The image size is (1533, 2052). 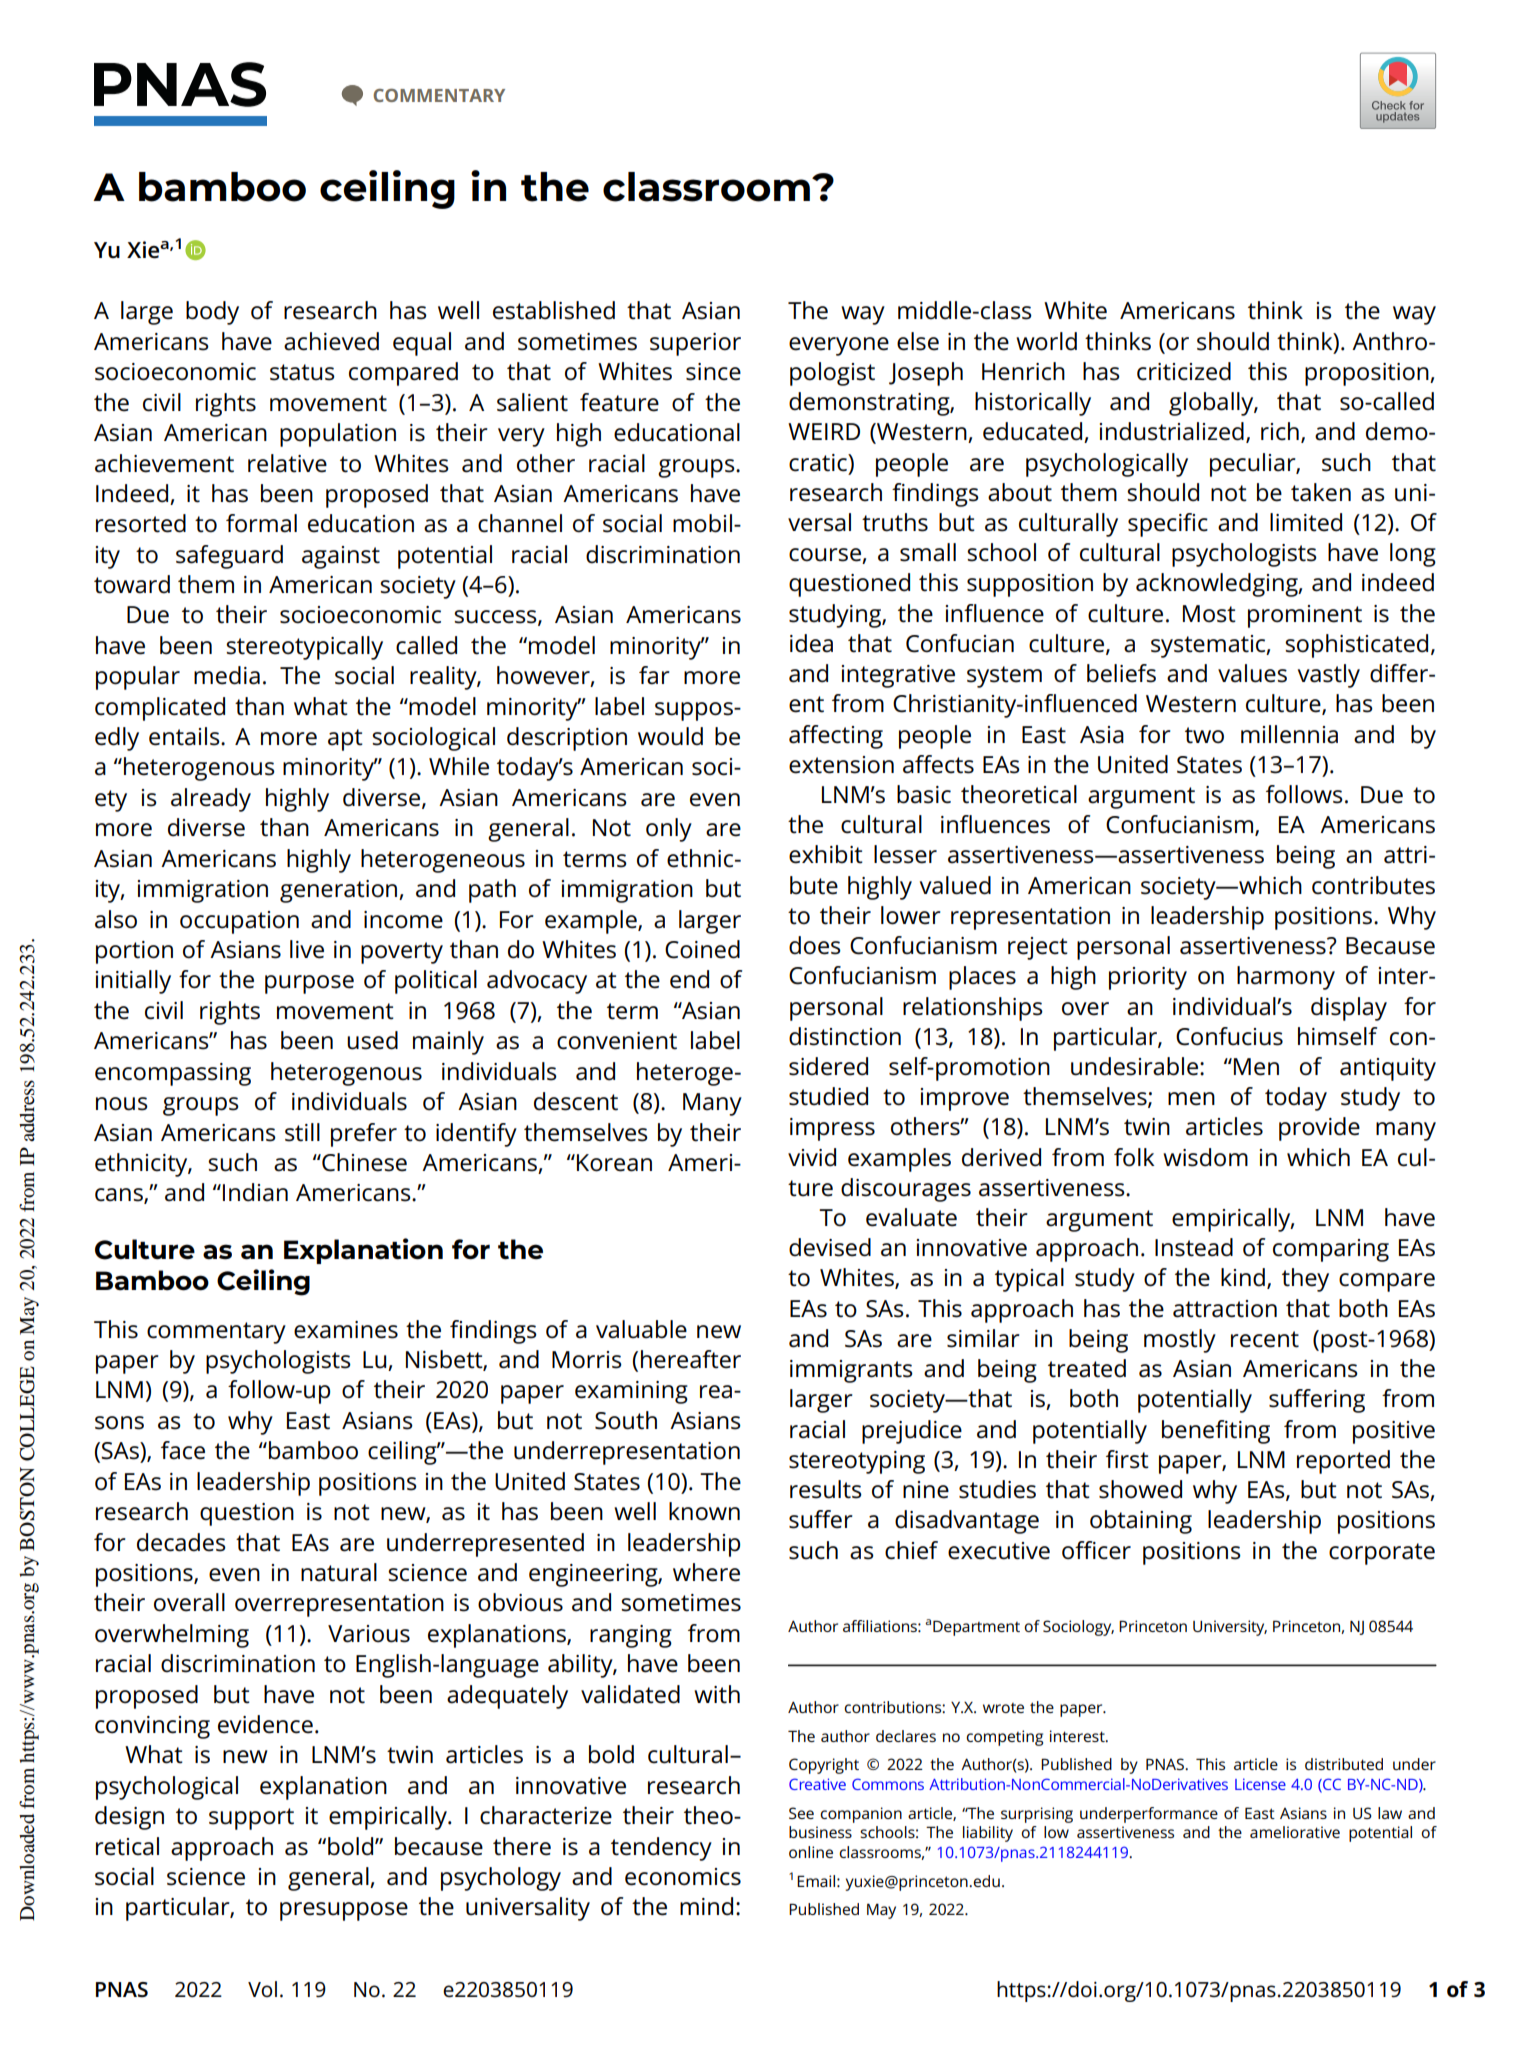 I want to click on wisdom, so click(x=1205, y=1157).
